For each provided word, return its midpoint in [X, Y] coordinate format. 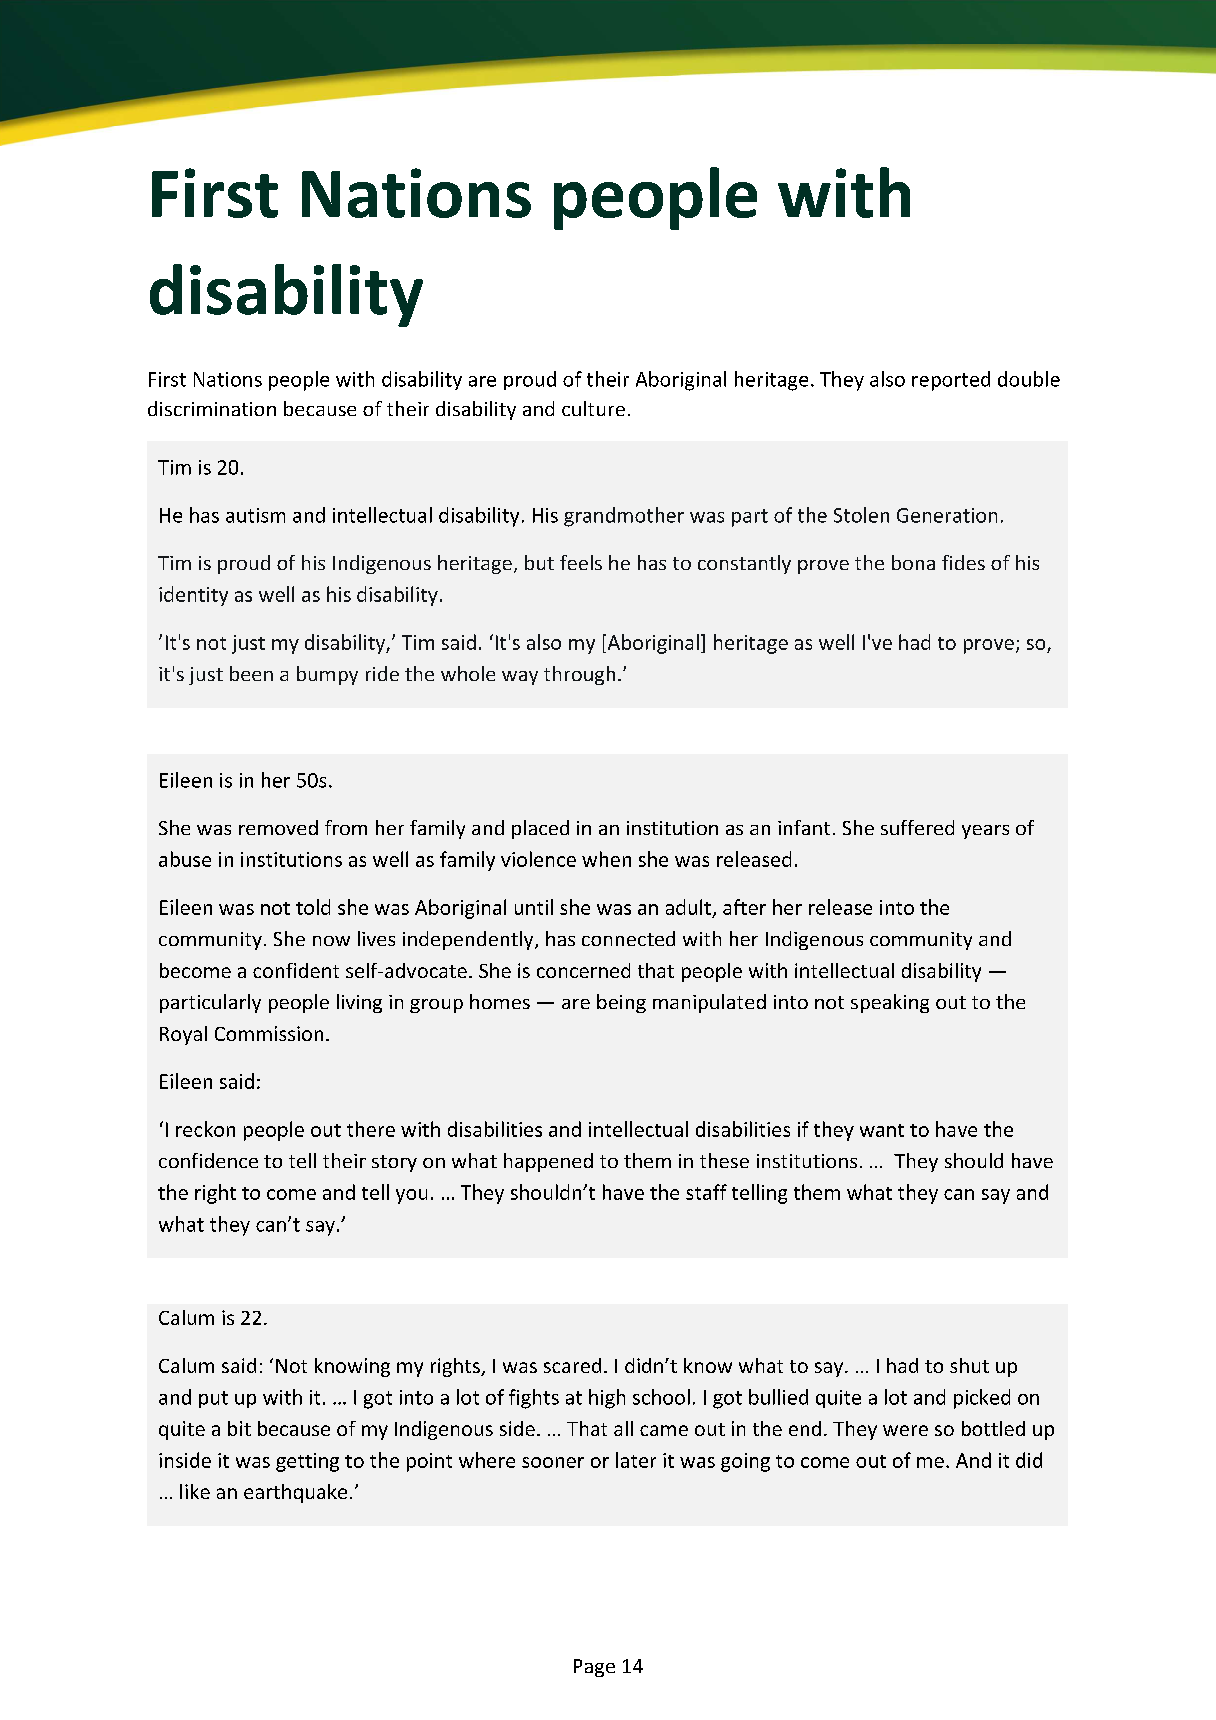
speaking [890, 1003]
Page [594, 1668]
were [905, 1430]
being [621, 1003]
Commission [269, 1033]
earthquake [295, 1493]
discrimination [212, 408]
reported [951, 381]
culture [593, 408]
